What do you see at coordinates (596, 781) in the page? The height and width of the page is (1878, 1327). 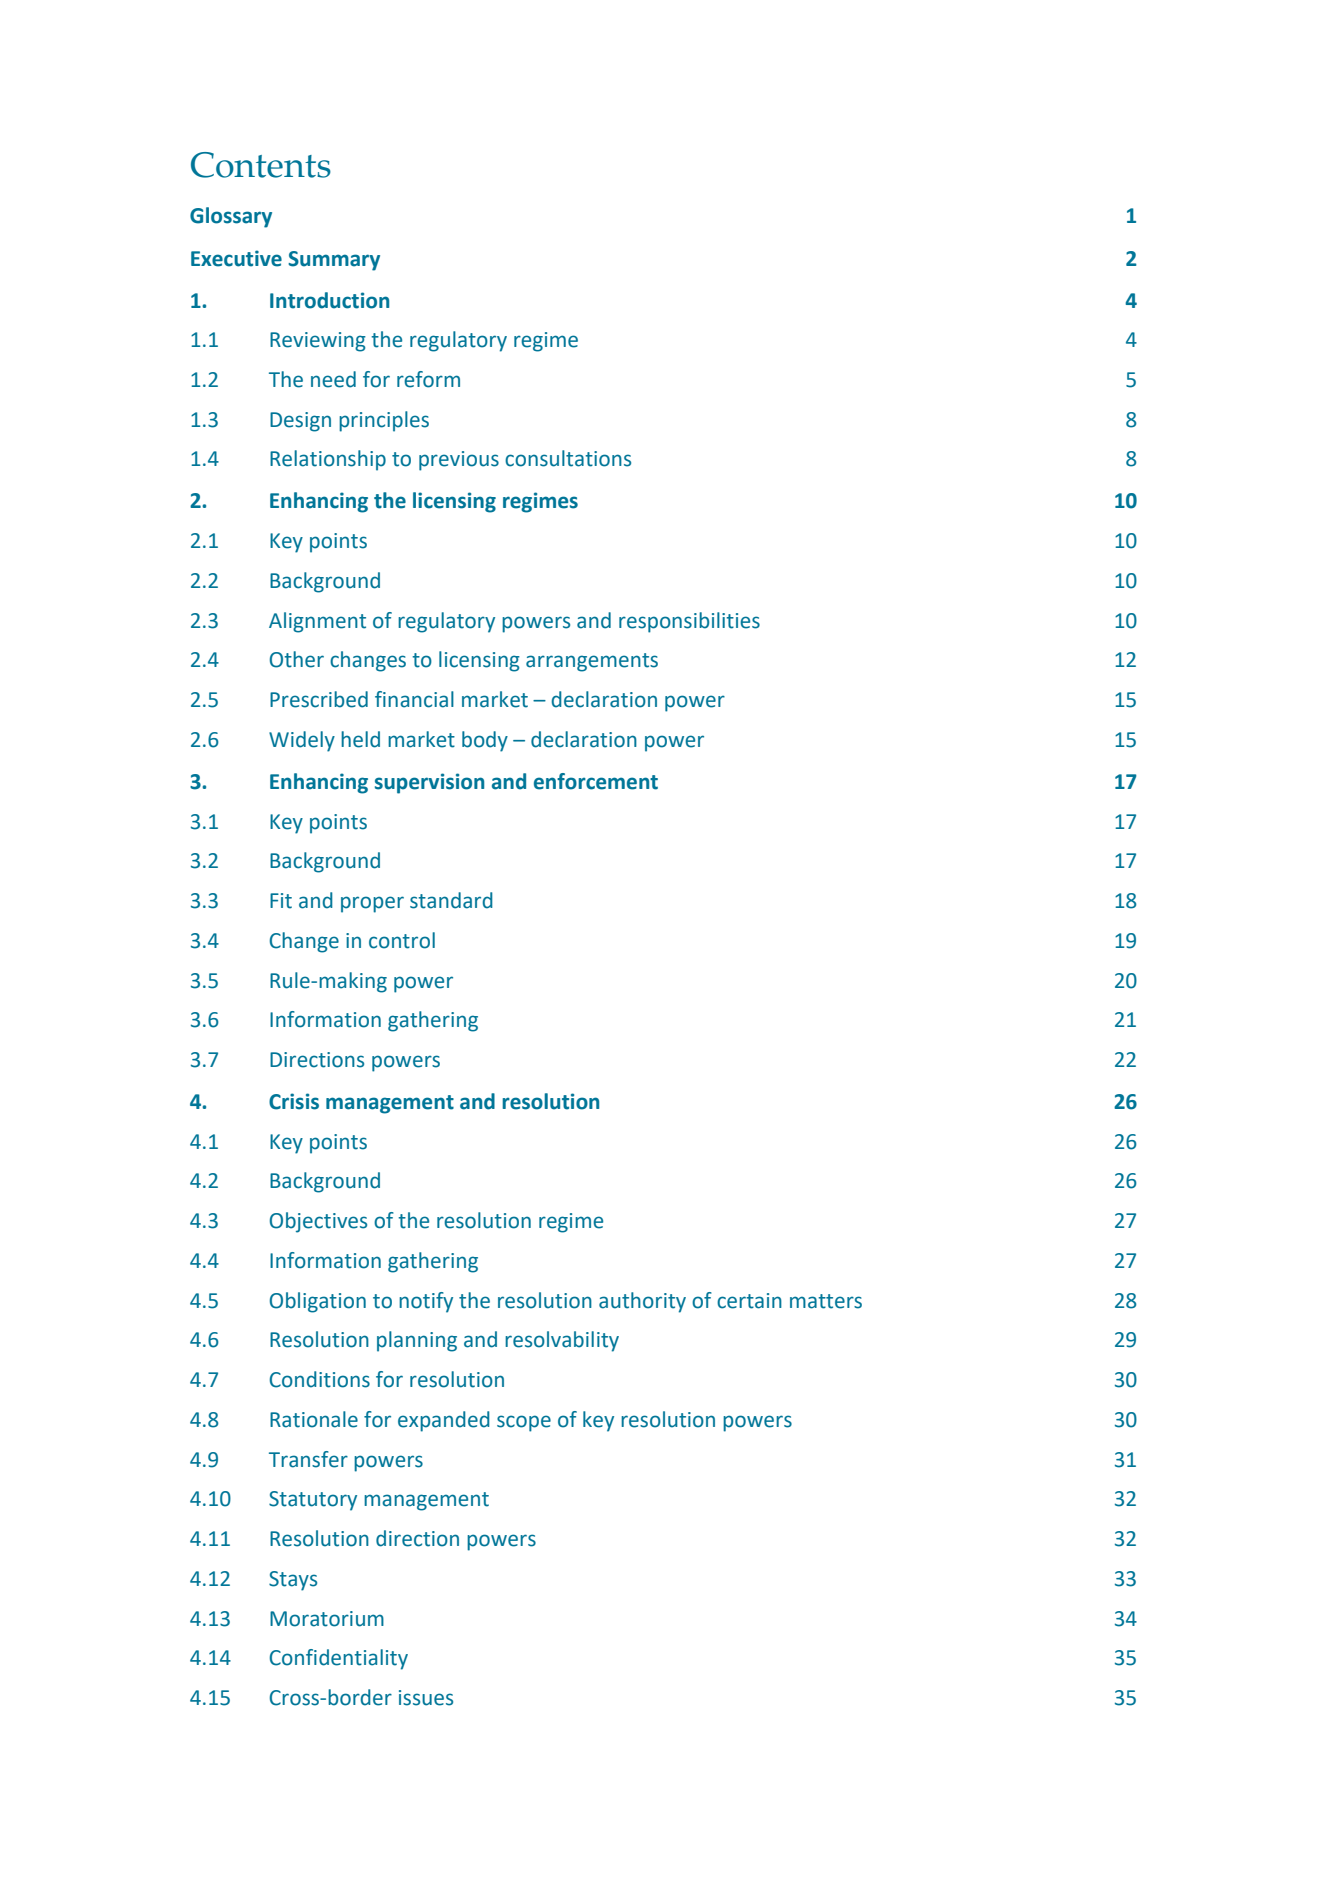 I see `enforcement` at bounding box center [596, 781].
